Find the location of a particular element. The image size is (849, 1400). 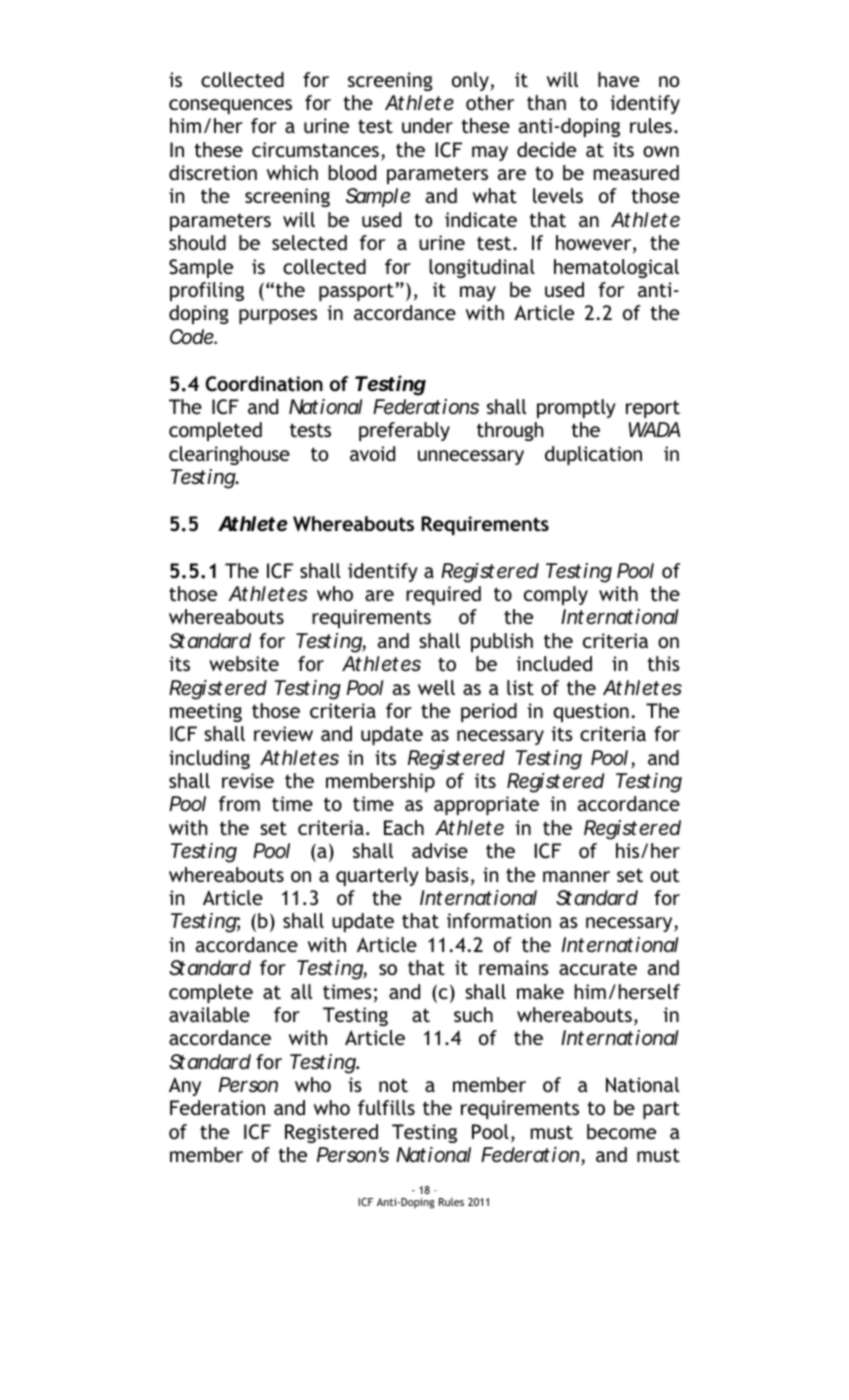

duplication is located at coordinates (593, 455).
